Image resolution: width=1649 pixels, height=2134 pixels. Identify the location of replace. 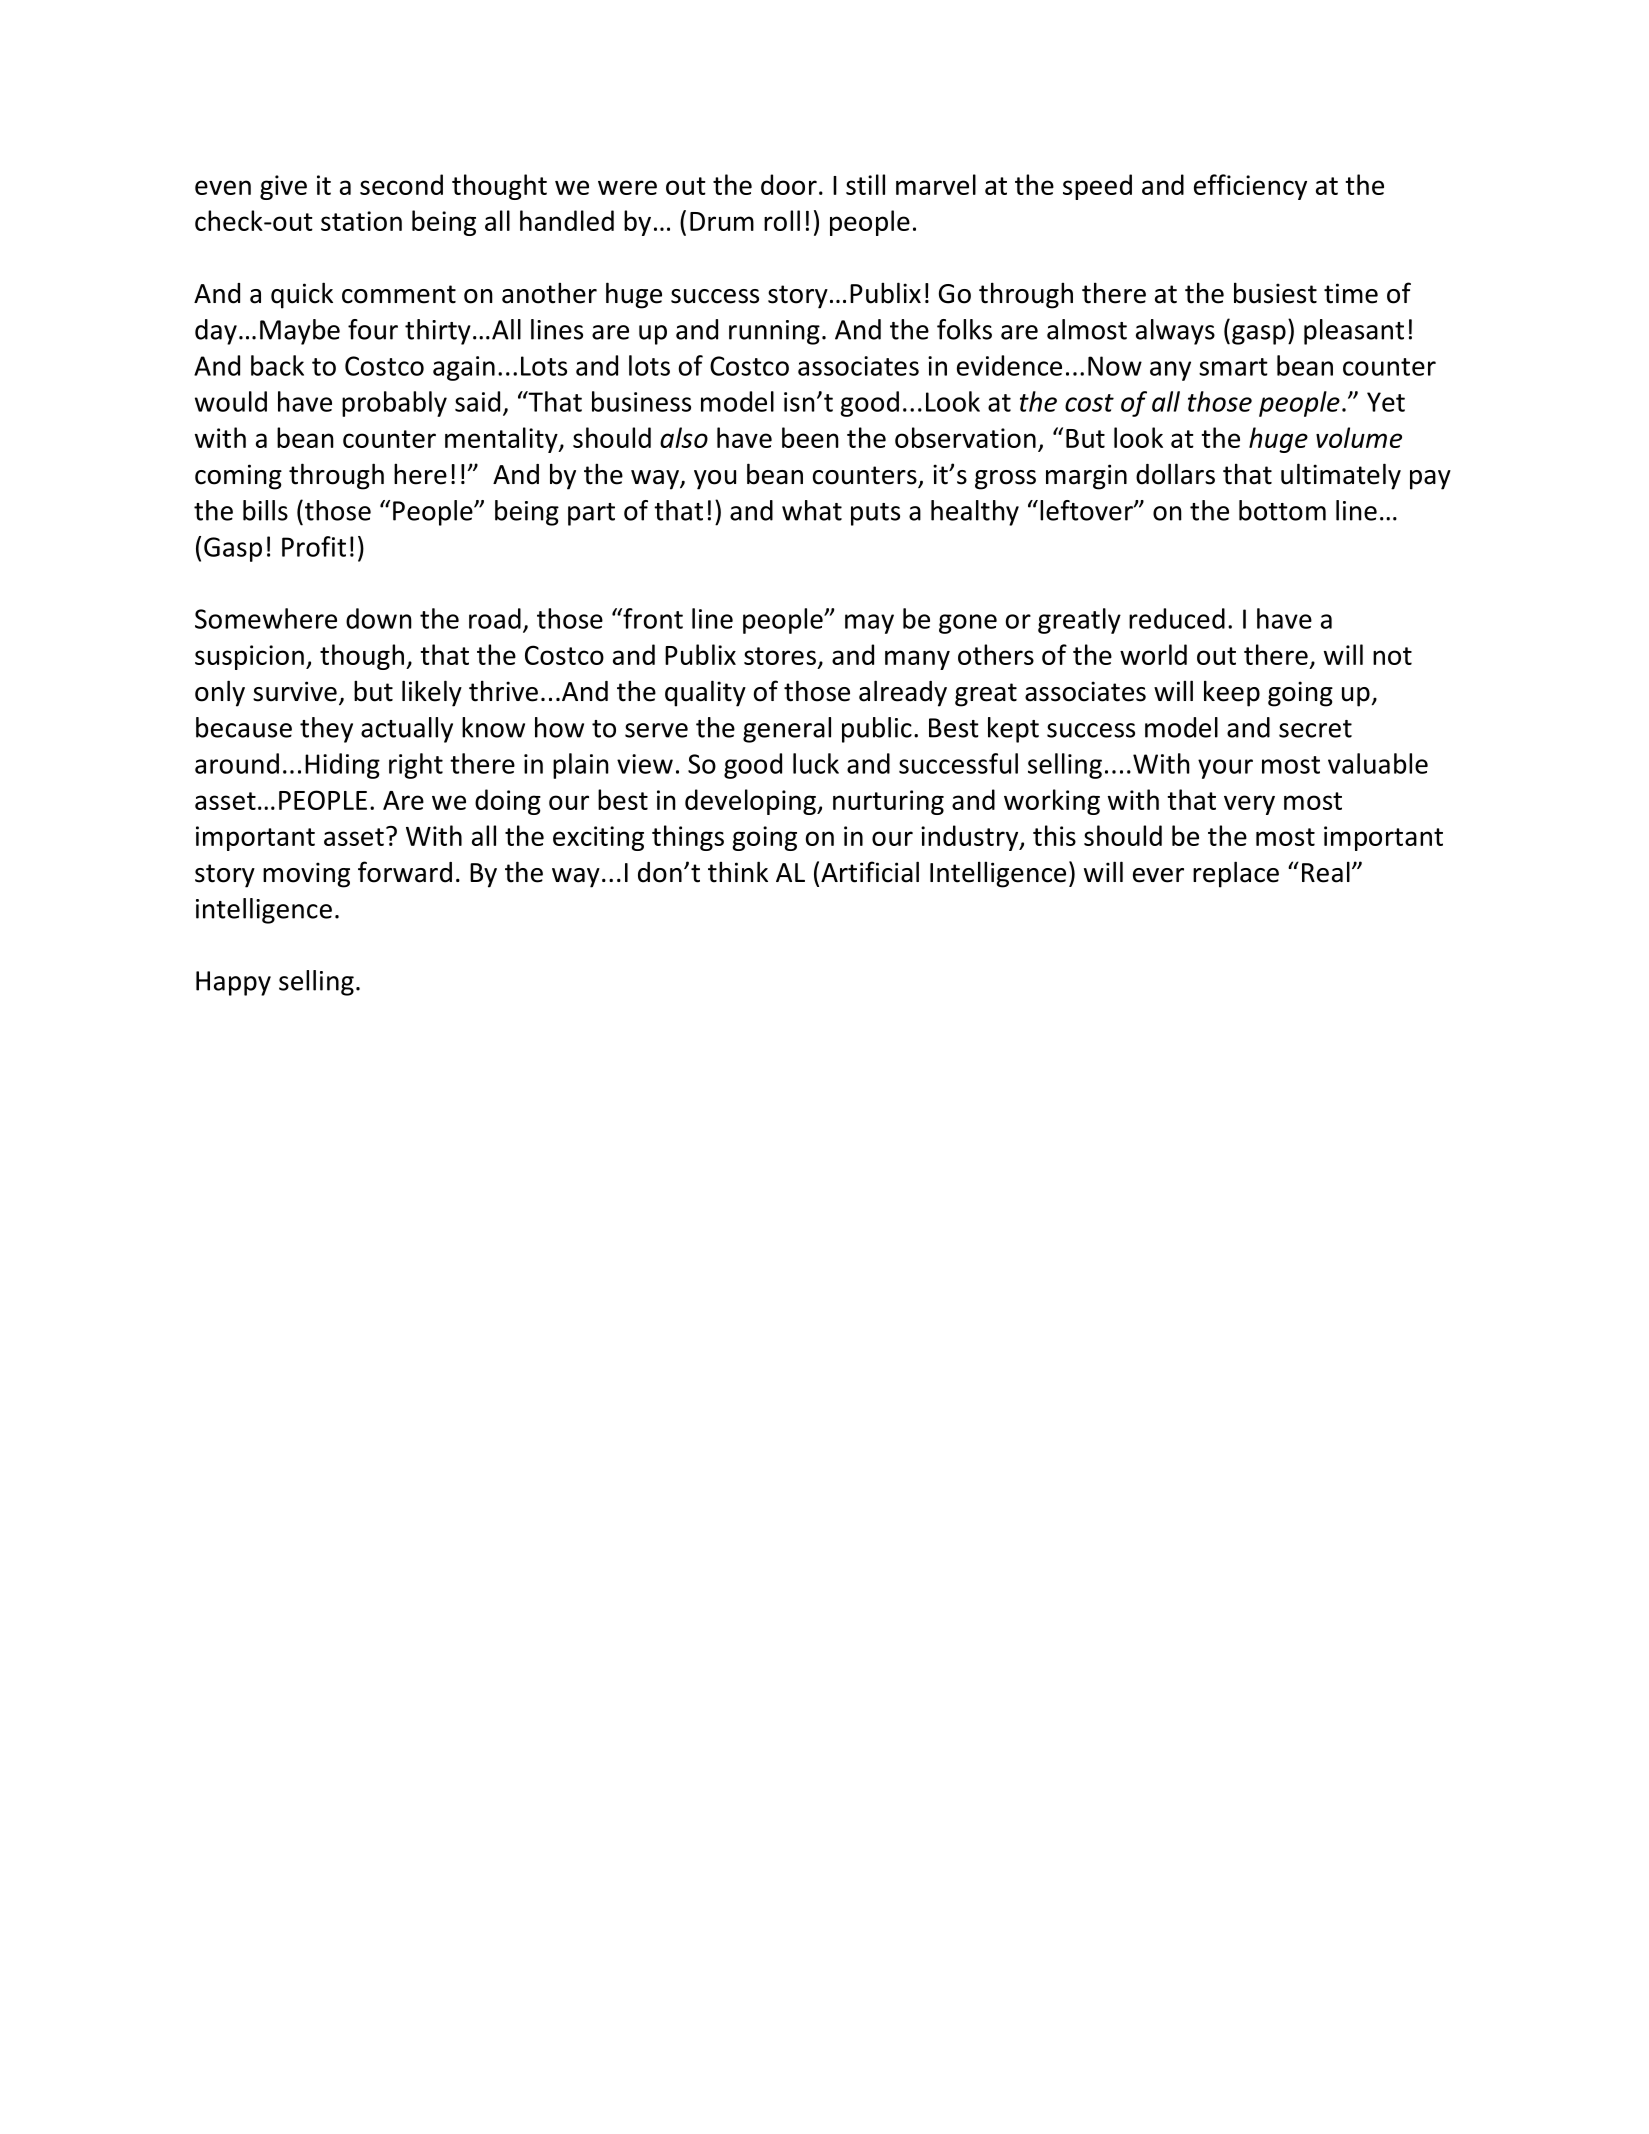
(1236, 874).
